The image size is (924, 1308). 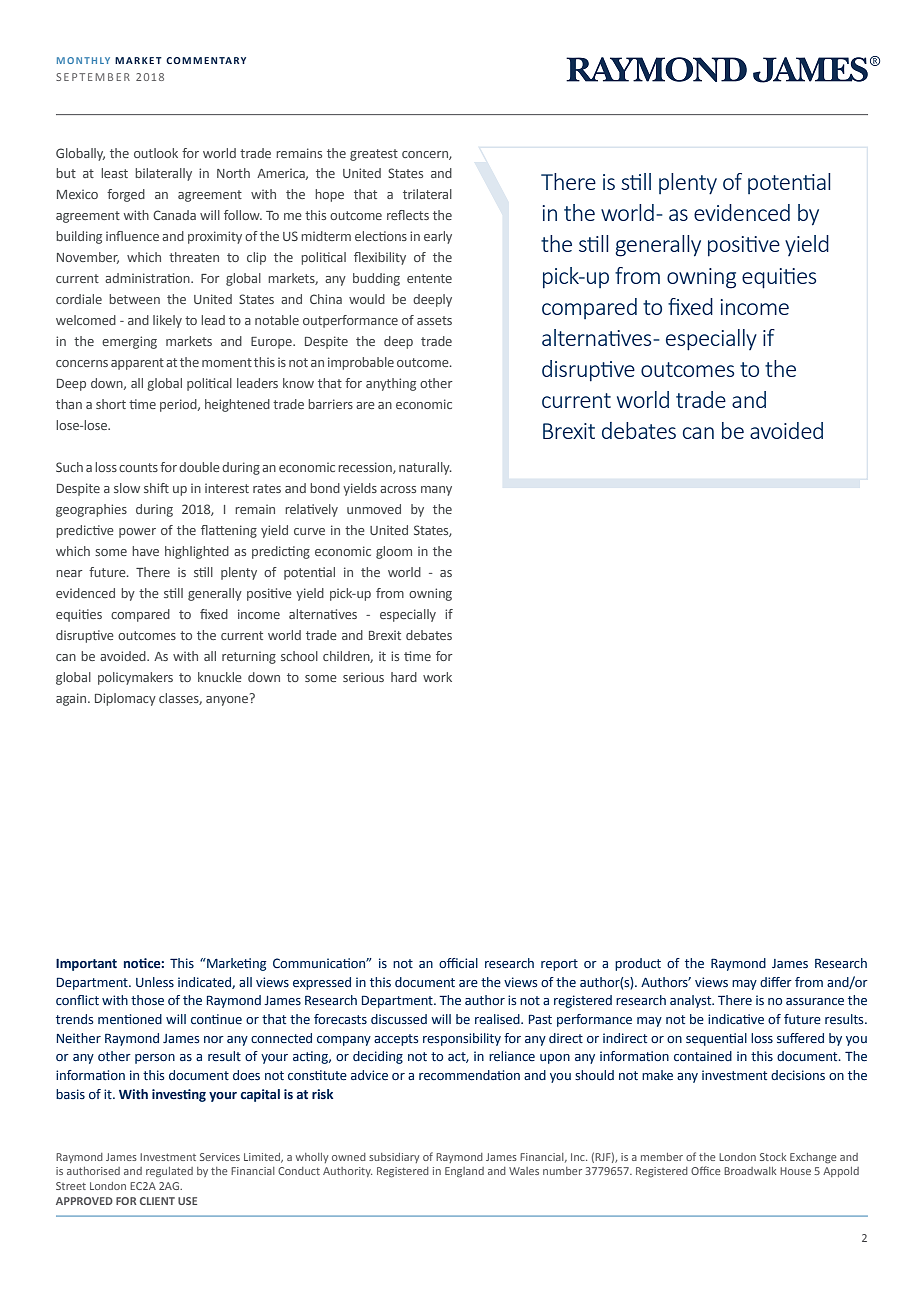 I want to click on regulated, so click(x=169, y=1172).
